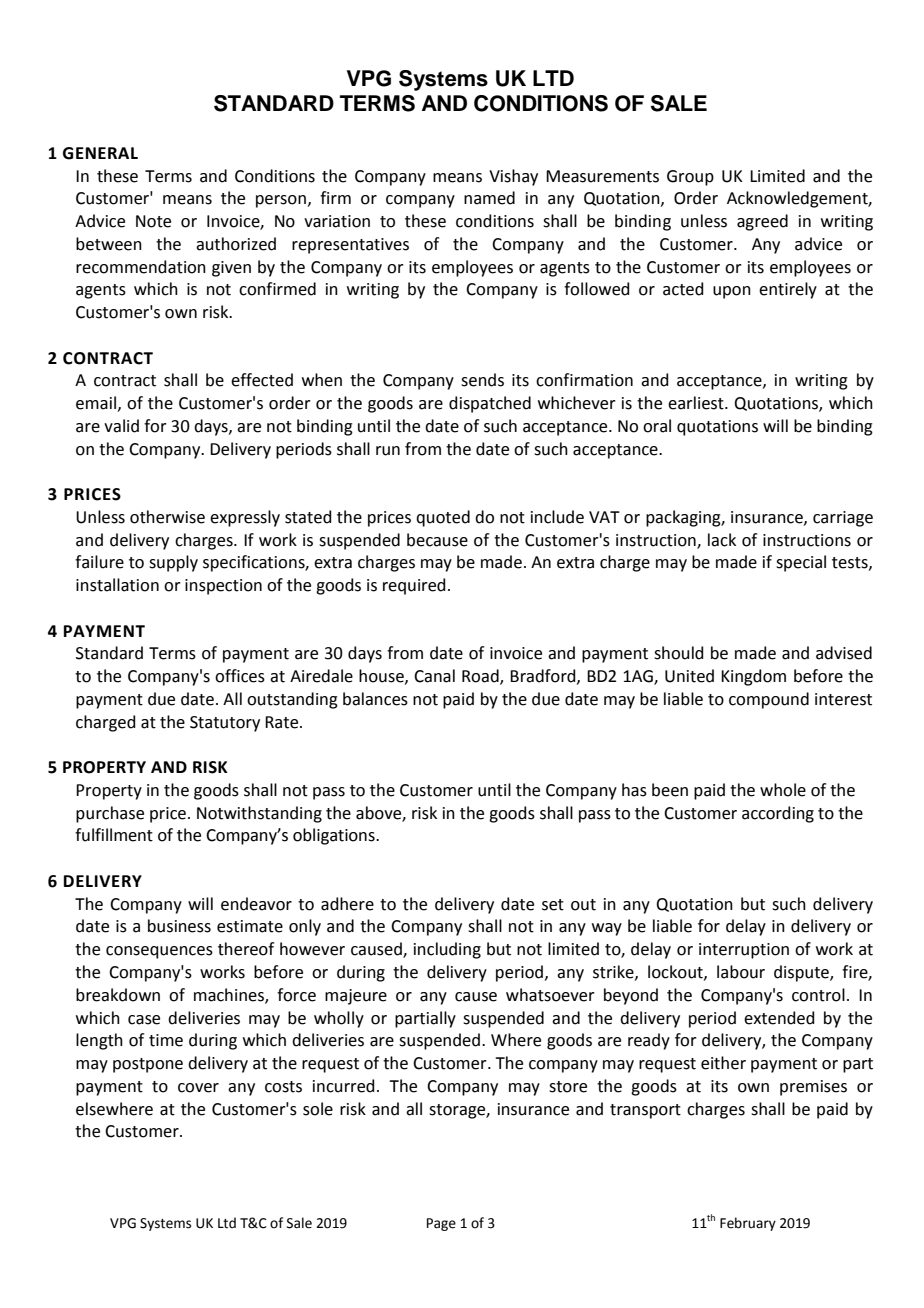  I want to click on Note, so click(153, 221).
